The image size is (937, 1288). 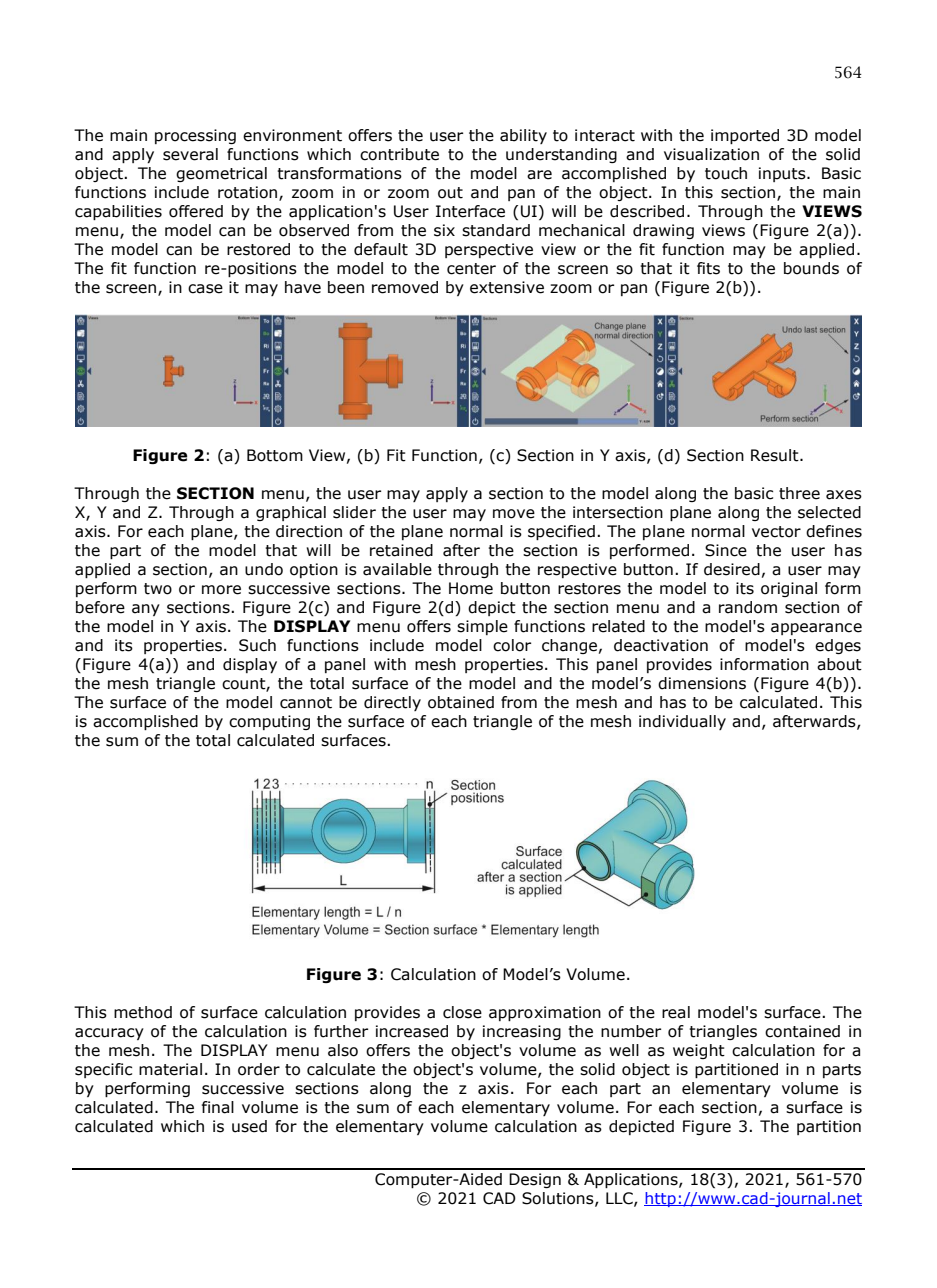 What do you see at coordinates (275, 455) in the screenshot?
I see `Bottom` at bounding box center [275, 455].
